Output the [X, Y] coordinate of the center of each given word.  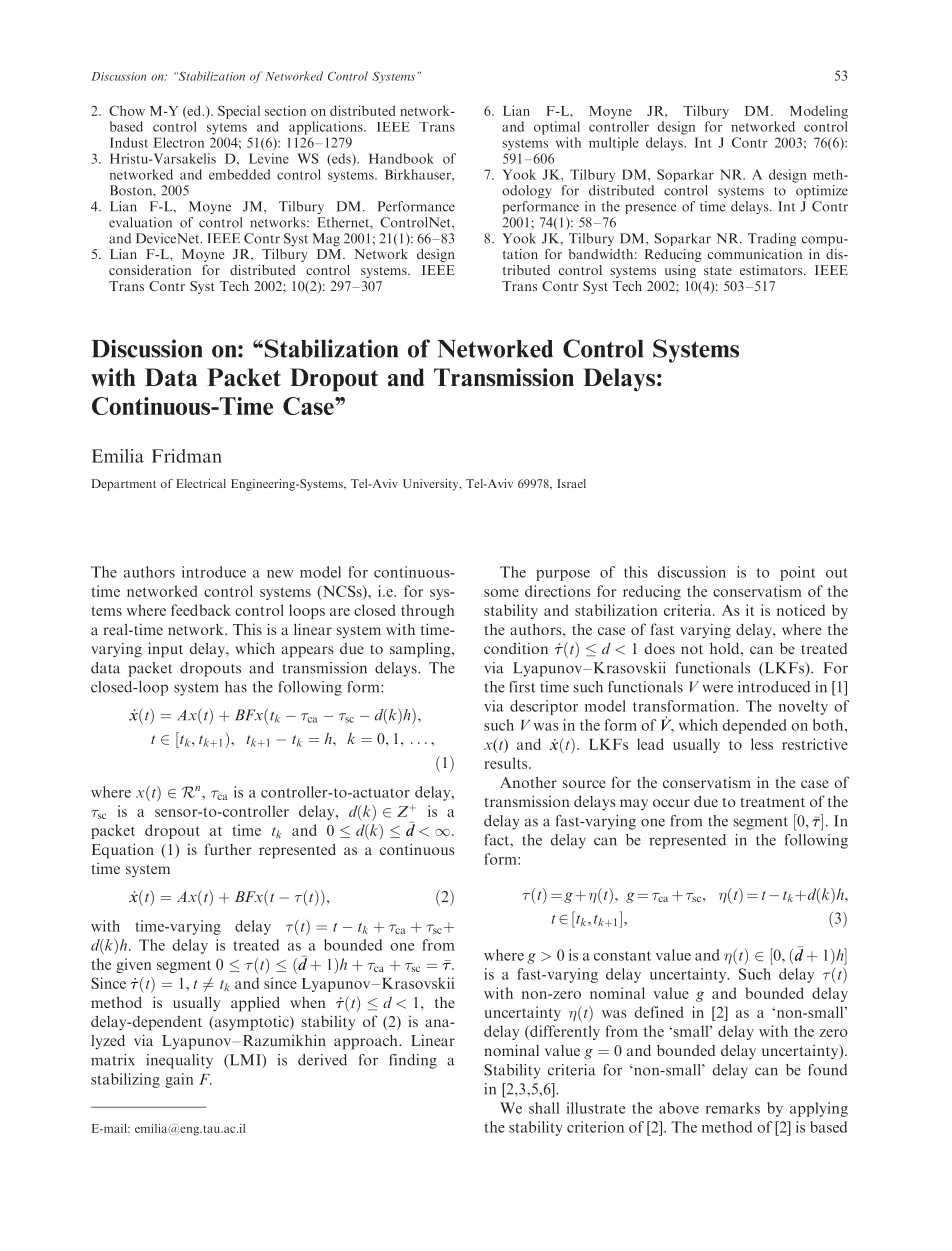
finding [413, 1061]
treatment [772, 802]
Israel [571, 483]
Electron [179, 142]
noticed [801, 610]
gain [179, 1080]
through [428, 611]
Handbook [401, 158]
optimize [822, 191]
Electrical [201, 483]
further [228, 849]
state [718, 270]
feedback [201, 610]
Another [528, 782]
